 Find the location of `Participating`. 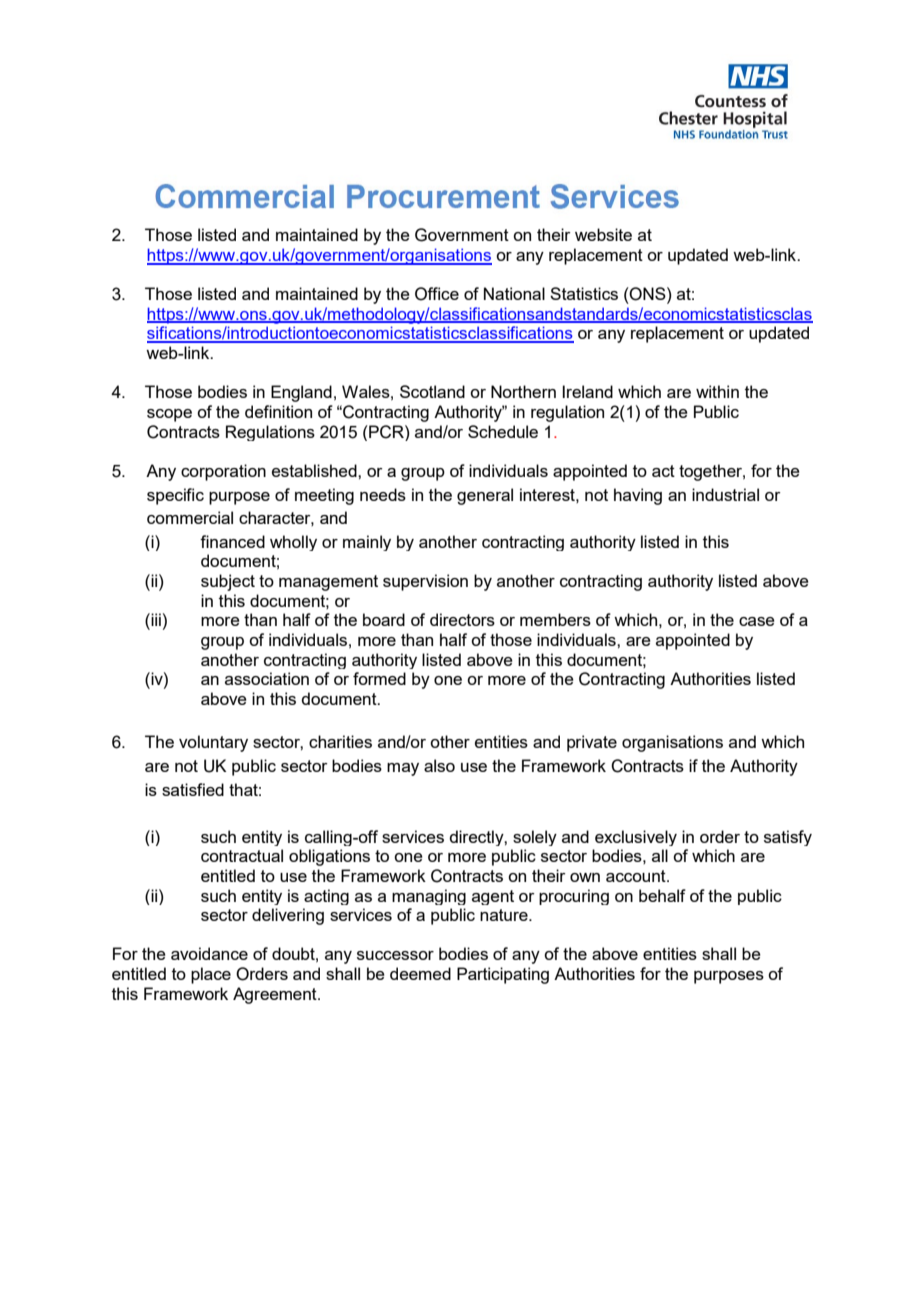

Participating is located at coordinates (503, 975).
